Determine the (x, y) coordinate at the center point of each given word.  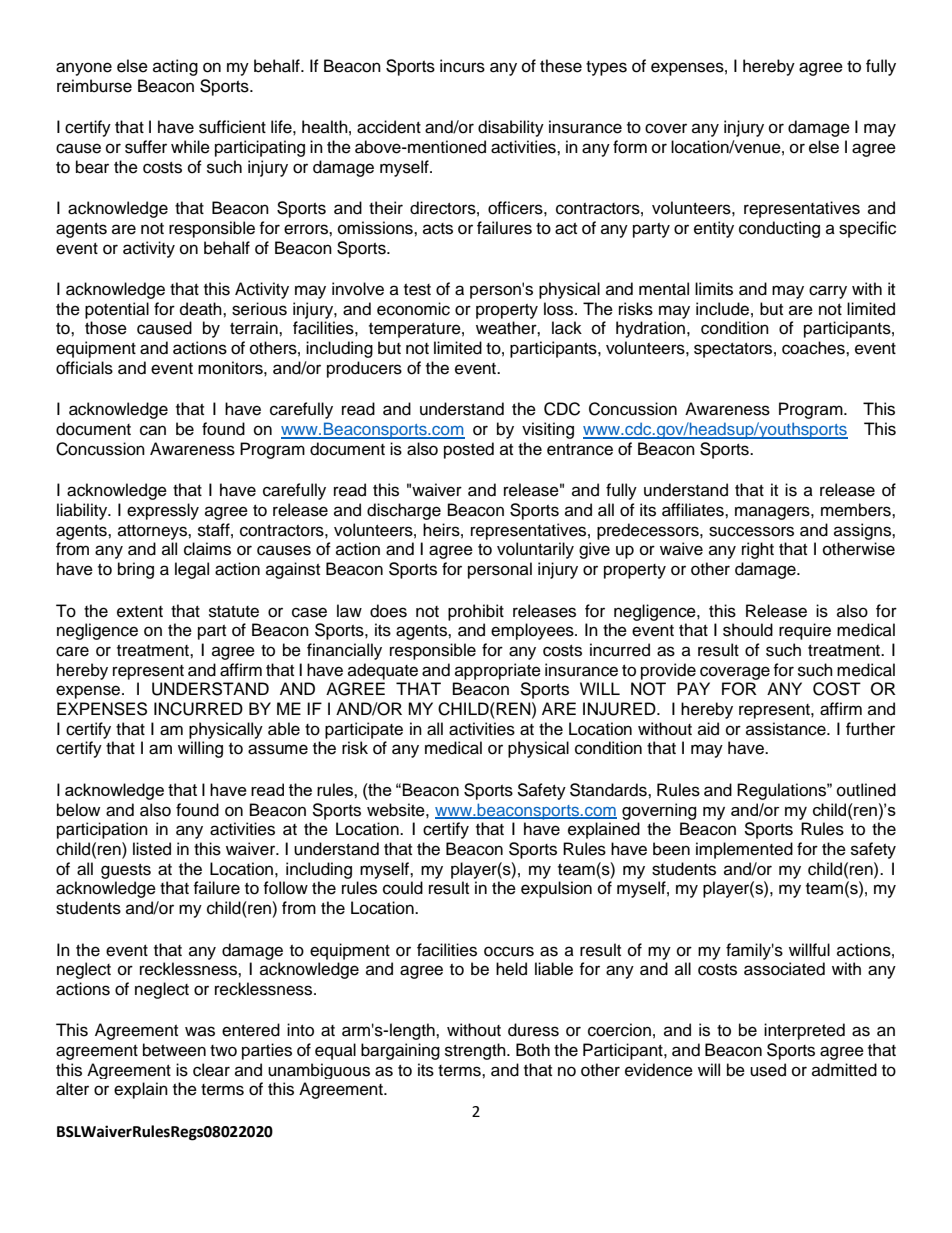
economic (413, 309)
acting (175, 67)
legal (192, 570)
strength (476, 1051)
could (403, 888)
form (630, 147)
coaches (814, 348)
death (202, 309)
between (174, 1050)
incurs (462, 66)
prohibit (476, 612)
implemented (744, 850)
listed (152, 849)
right (758, 550)
